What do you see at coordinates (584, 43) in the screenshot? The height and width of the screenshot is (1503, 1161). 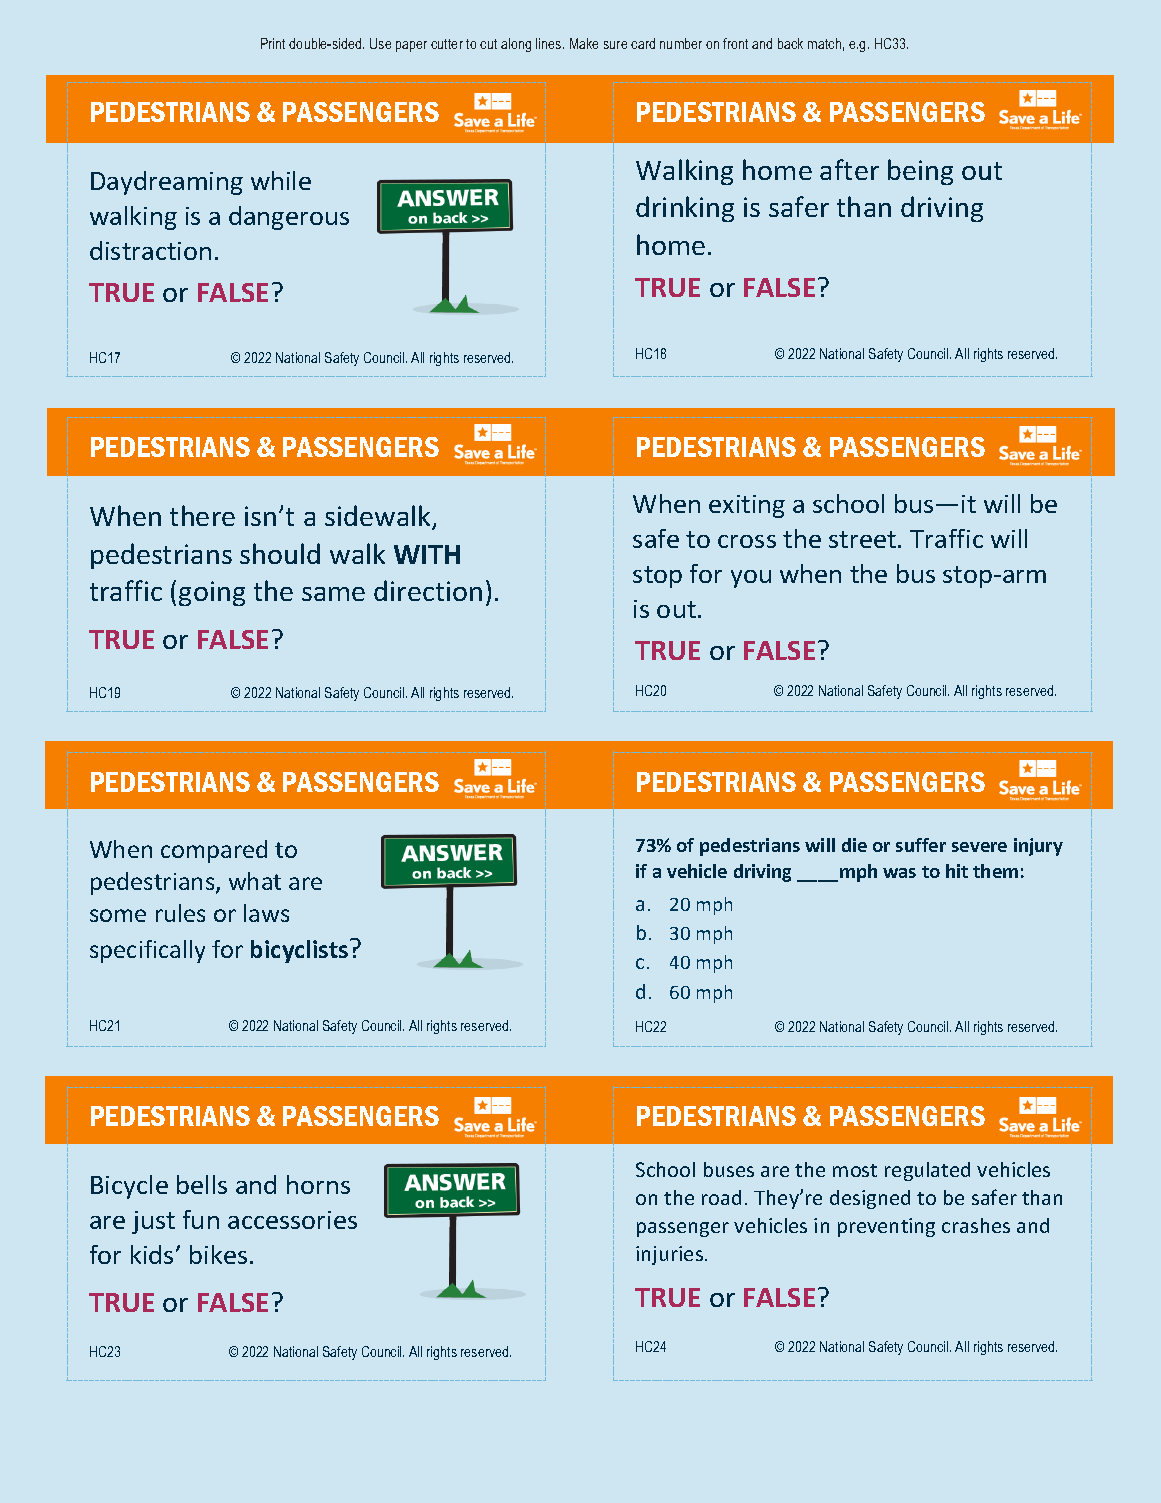 I see `Make` at bounding box center [584, 43].
